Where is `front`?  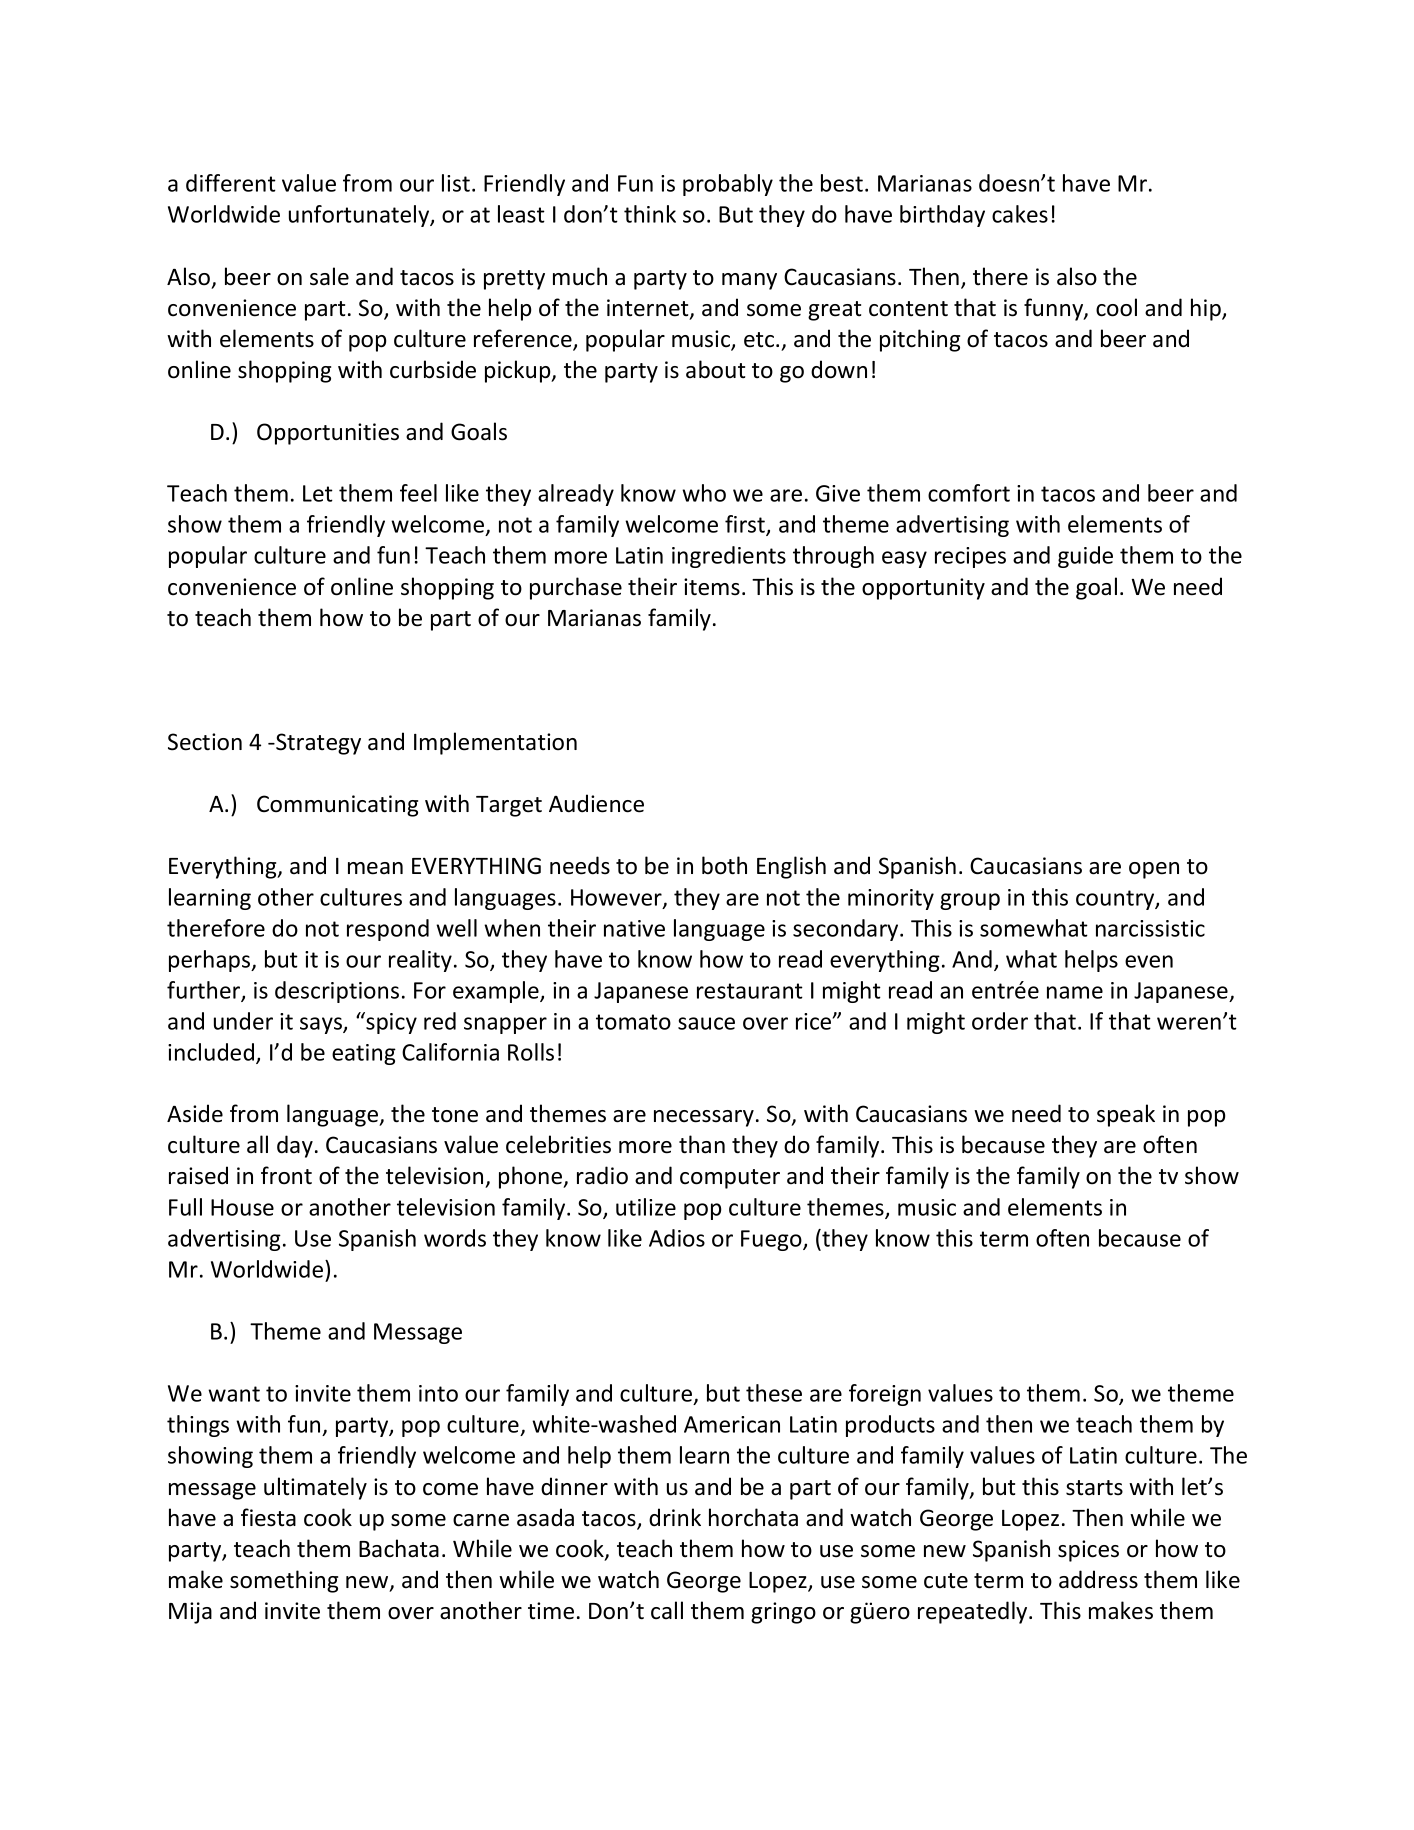 front is located at coordinates (286, 1175).
